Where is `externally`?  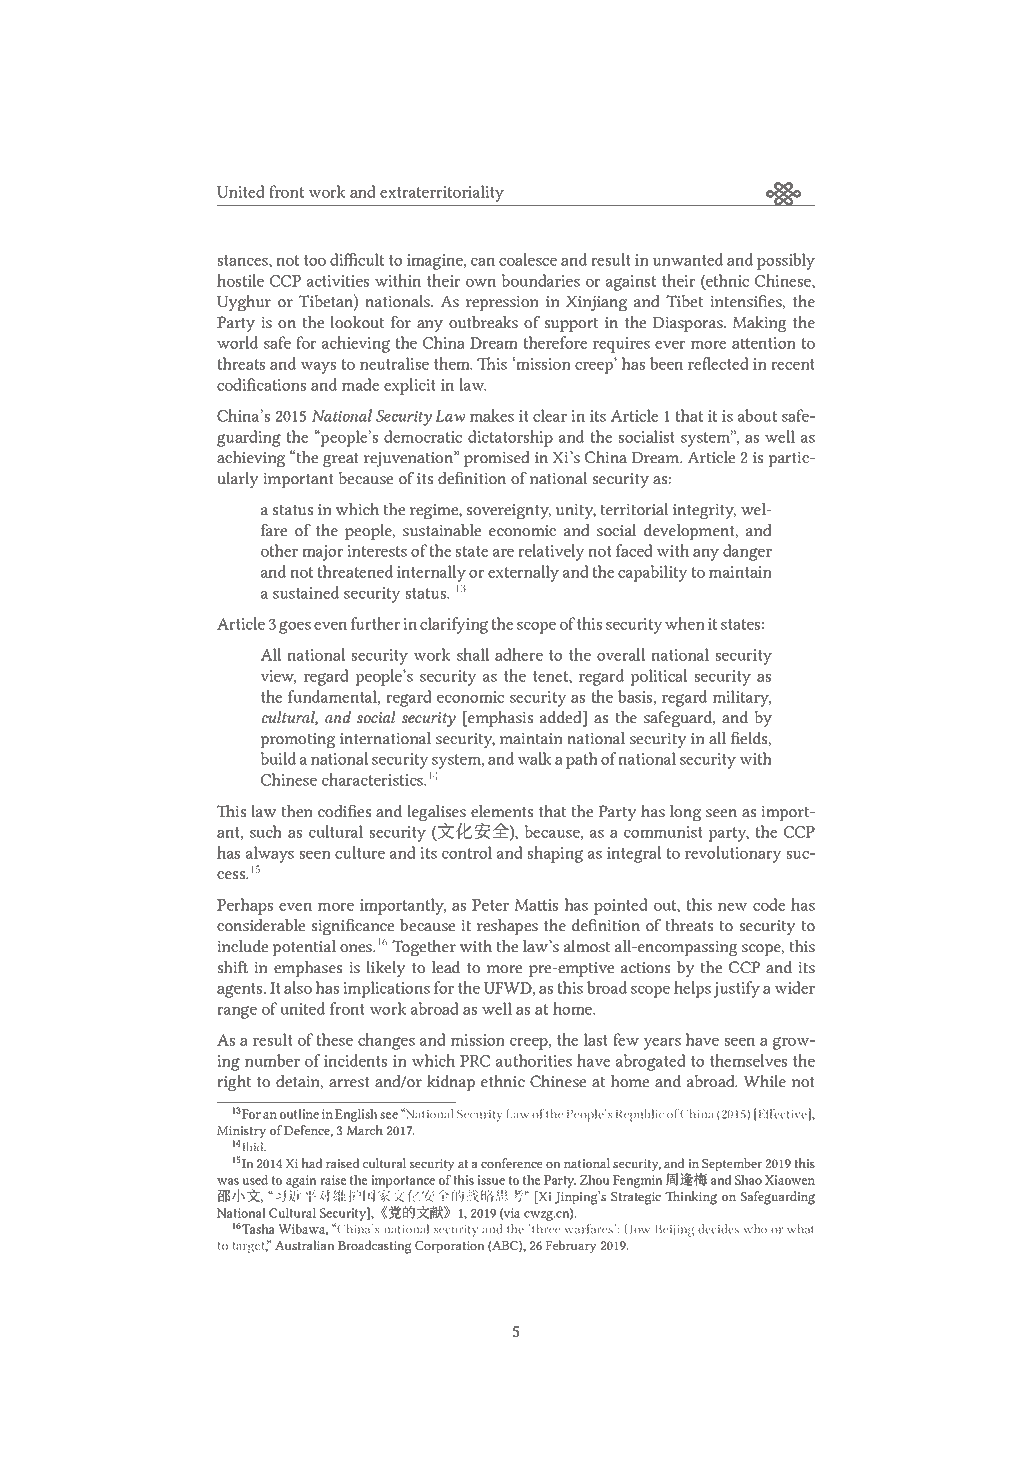 externally is located at coordinates (523, 573).
